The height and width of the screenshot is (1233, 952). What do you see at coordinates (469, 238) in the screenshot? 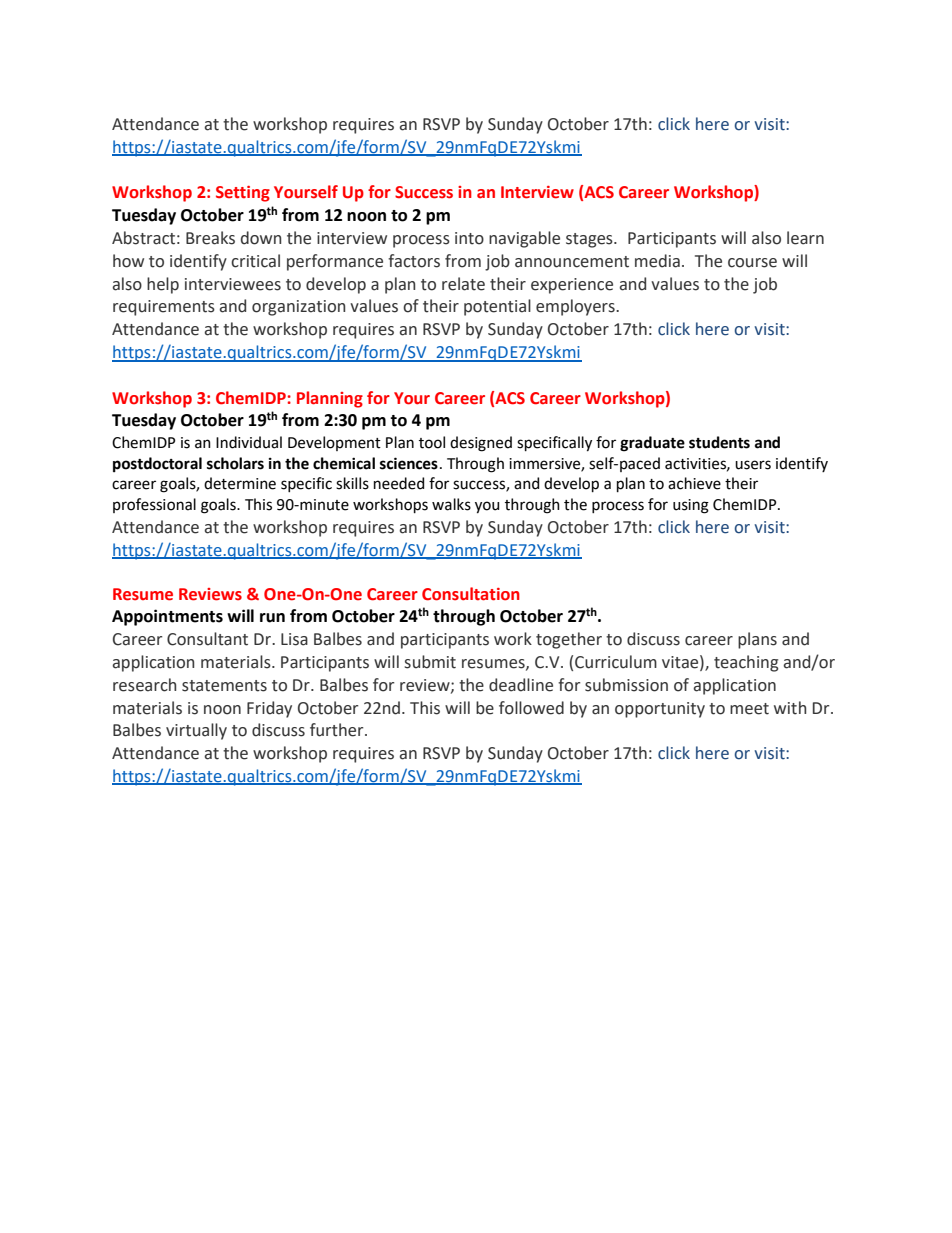
I see `into` at bounding box center [469, 238].
